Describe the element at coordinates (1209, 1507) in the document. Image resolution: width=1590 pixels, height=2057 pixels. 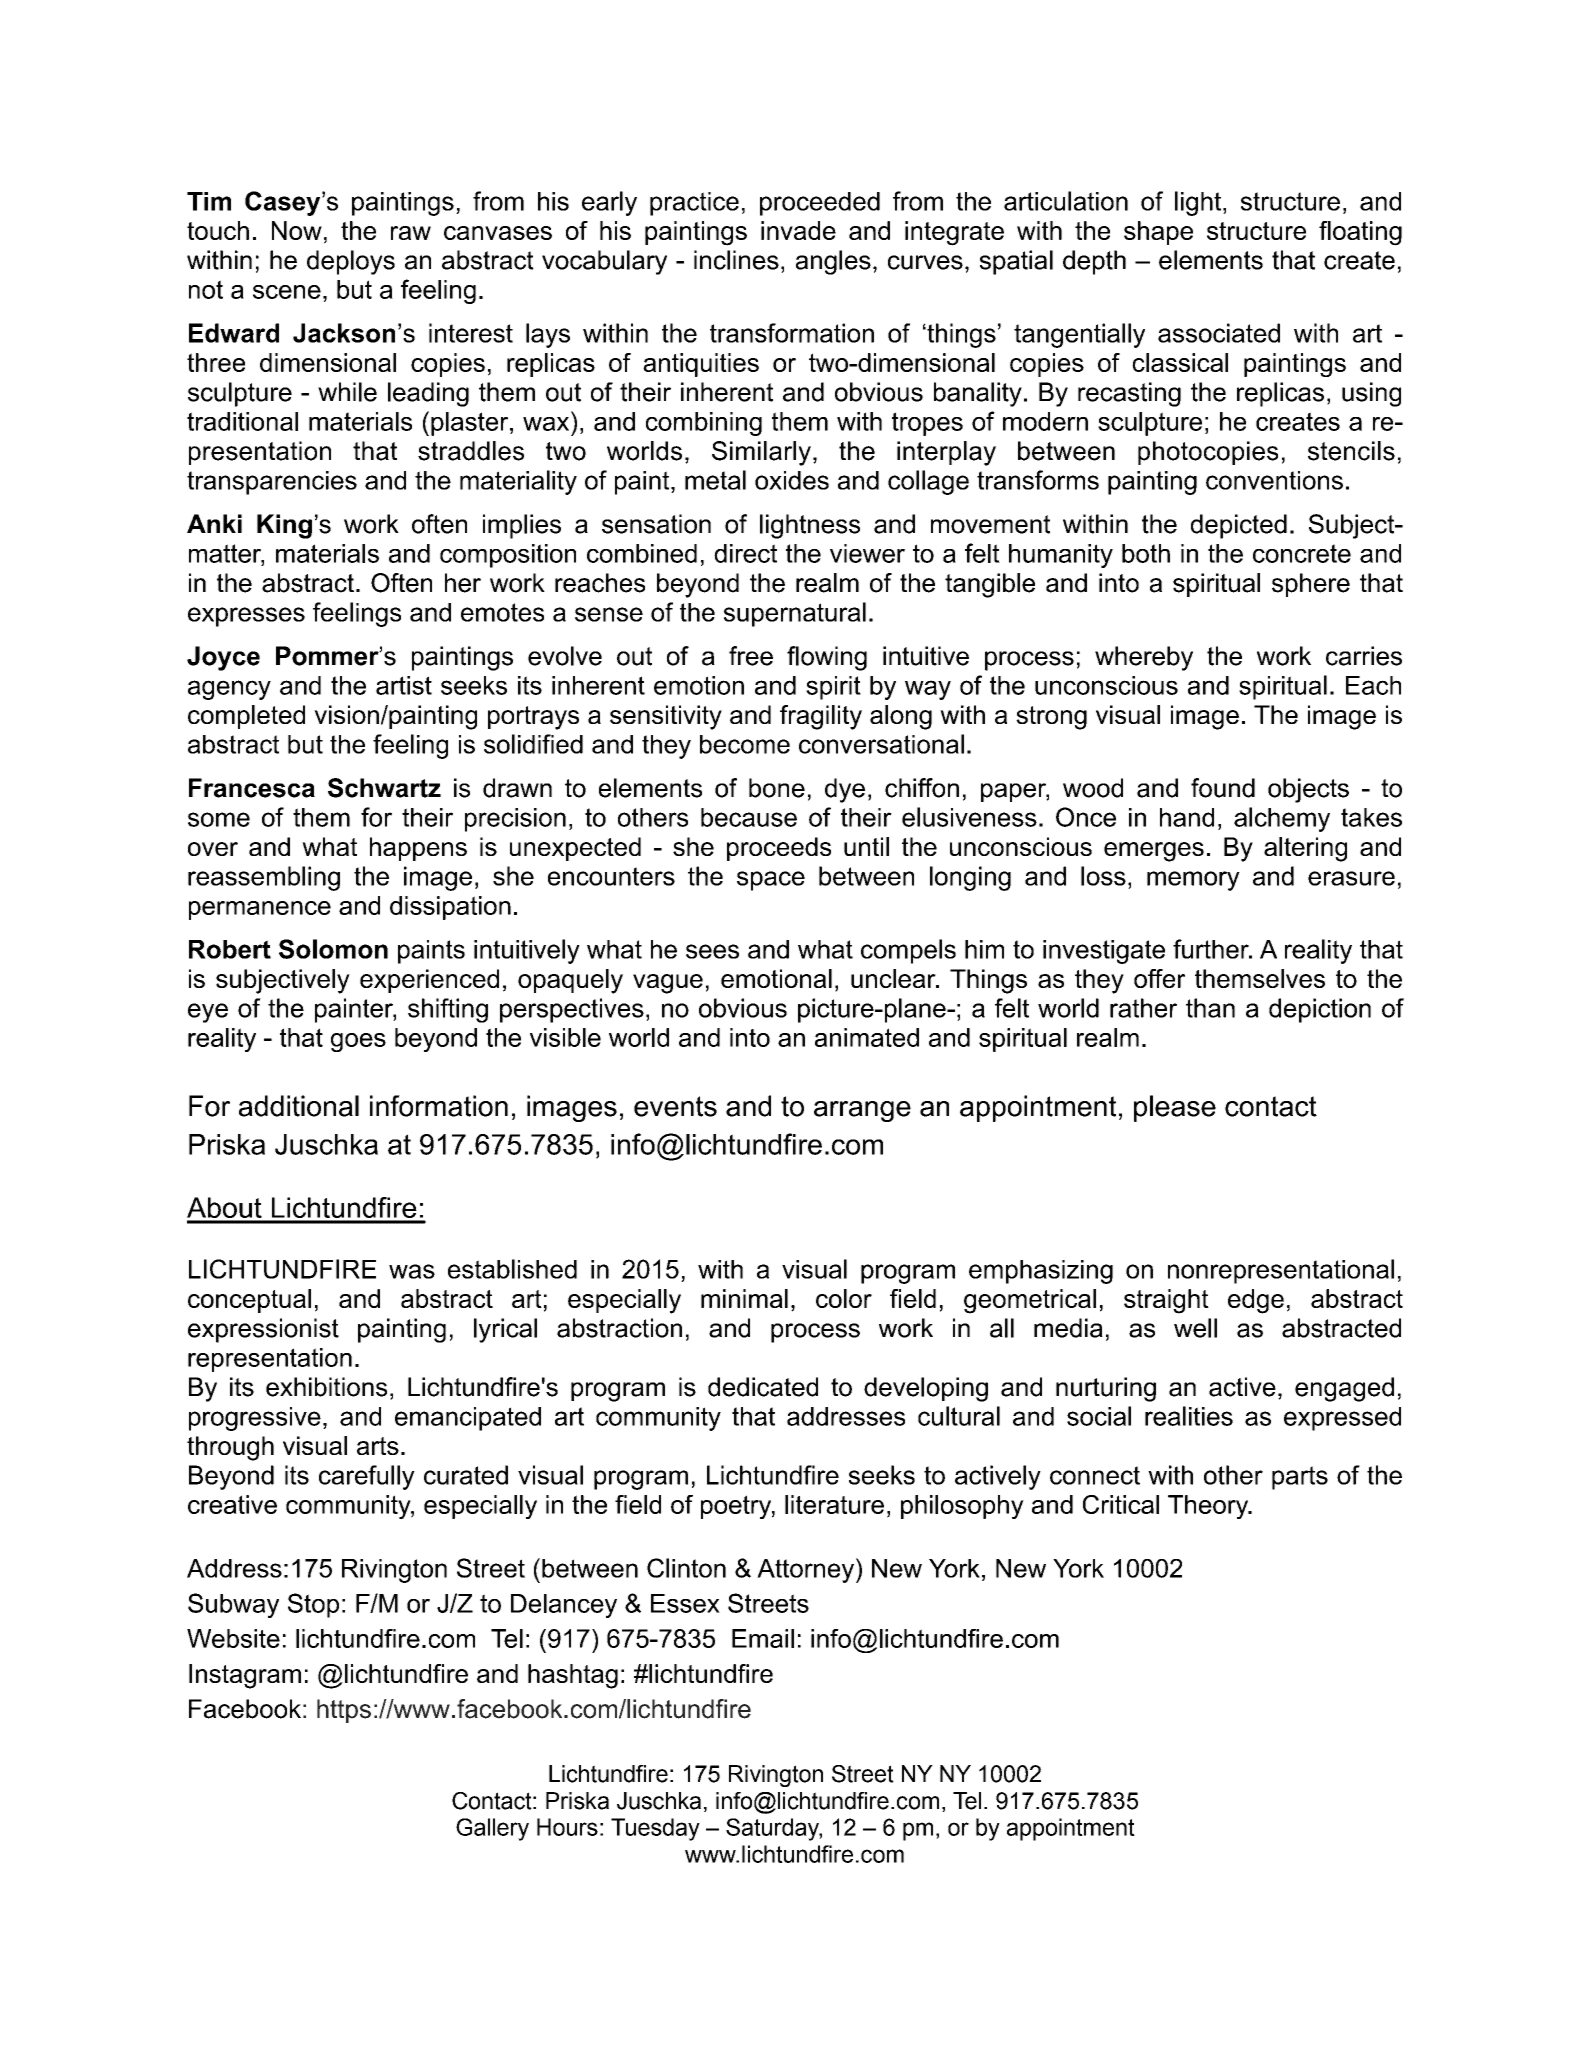
I see `Theory` at that location.
